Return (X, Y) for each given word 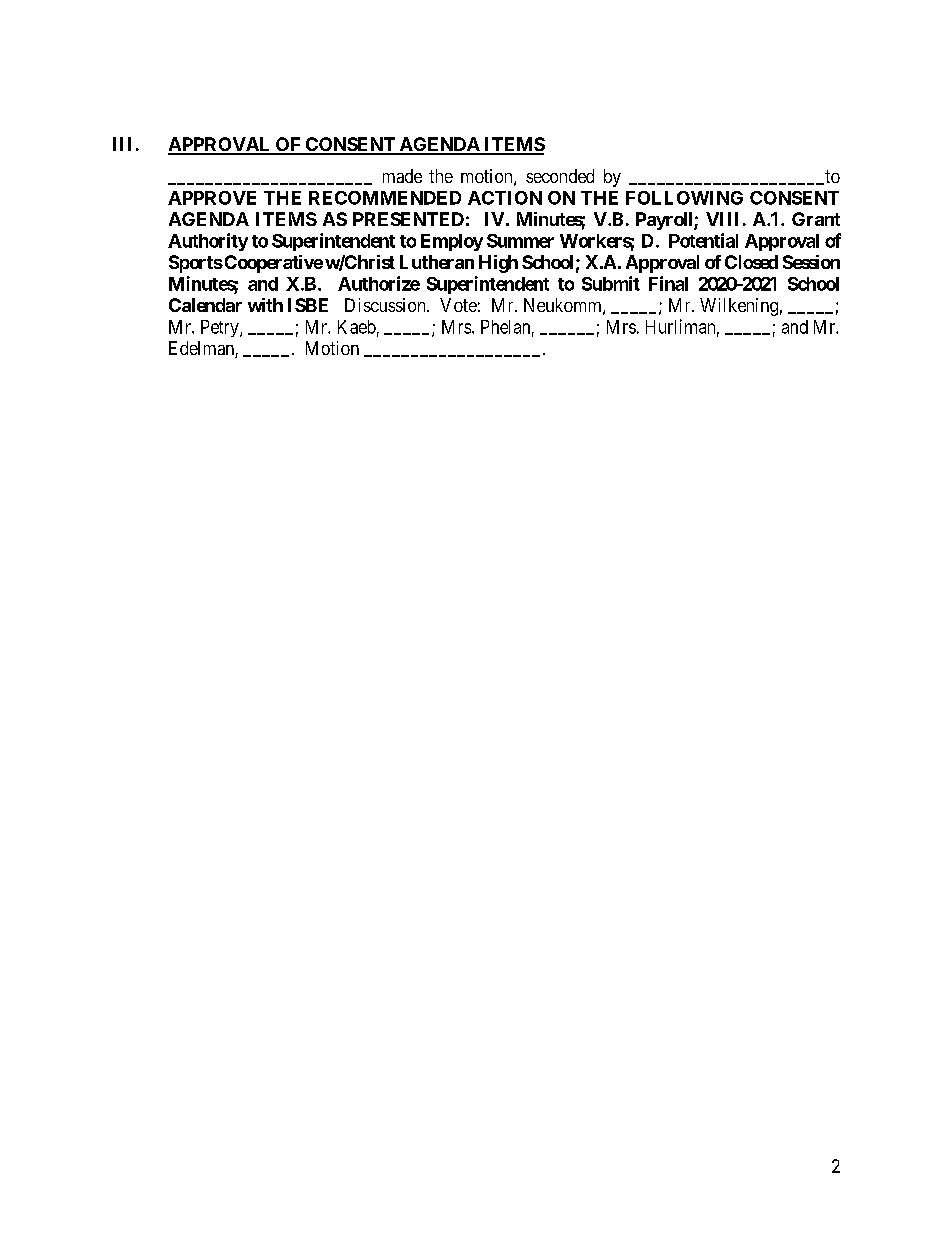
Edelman (202, 349)
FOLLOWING (684, 198)
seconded (560, 176)
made (402, 176)
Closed (751, 262)
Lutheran (437, 262)
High (498, 264)
